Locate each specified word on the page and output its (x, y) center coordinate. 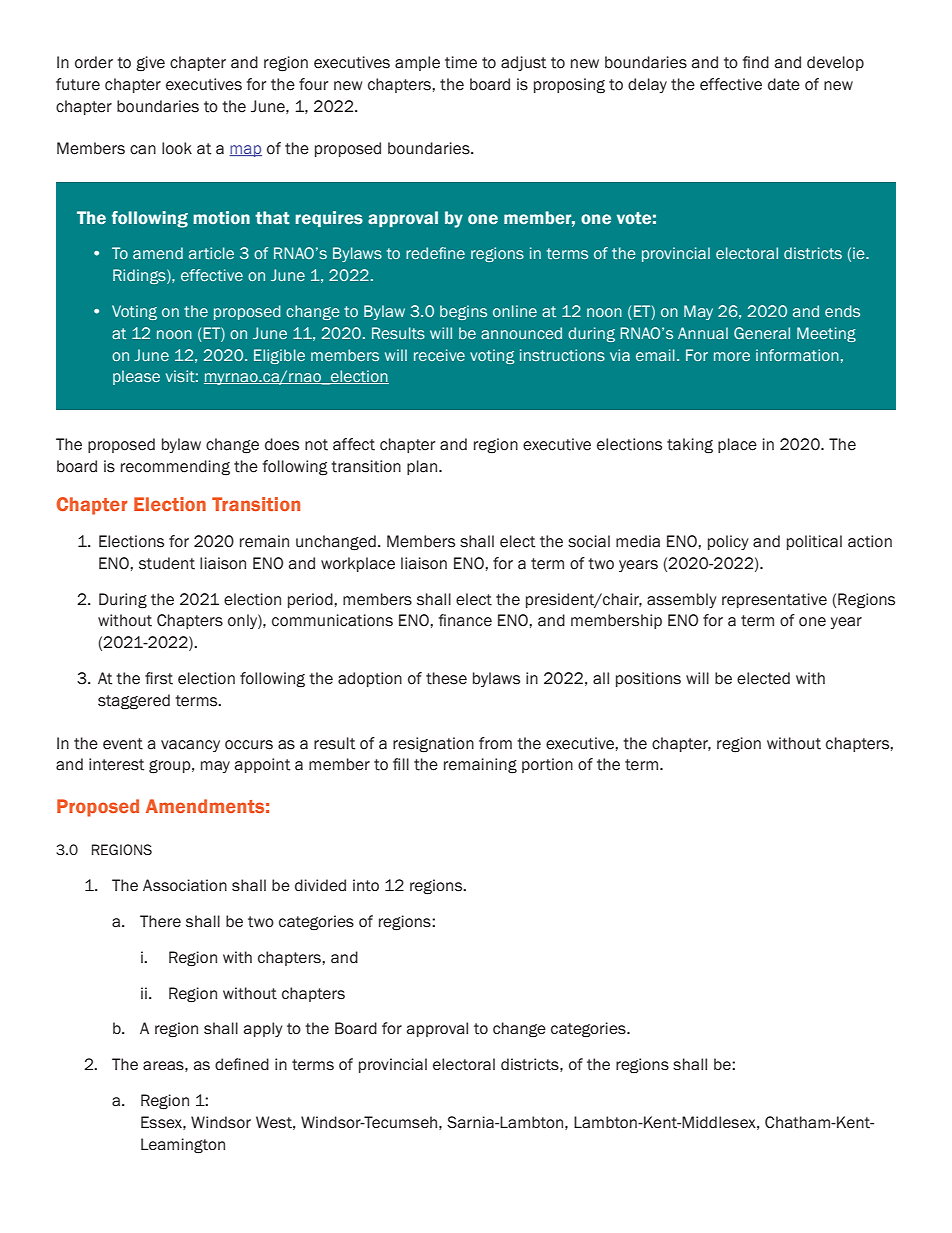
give (150, 64)
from (495, 743)
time (461, 62)
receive (439, 355)
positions (648, 679)
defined (242, 1064)
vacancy (190, 746)
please (136, 377)
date (784, 84)
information (797, 355)
